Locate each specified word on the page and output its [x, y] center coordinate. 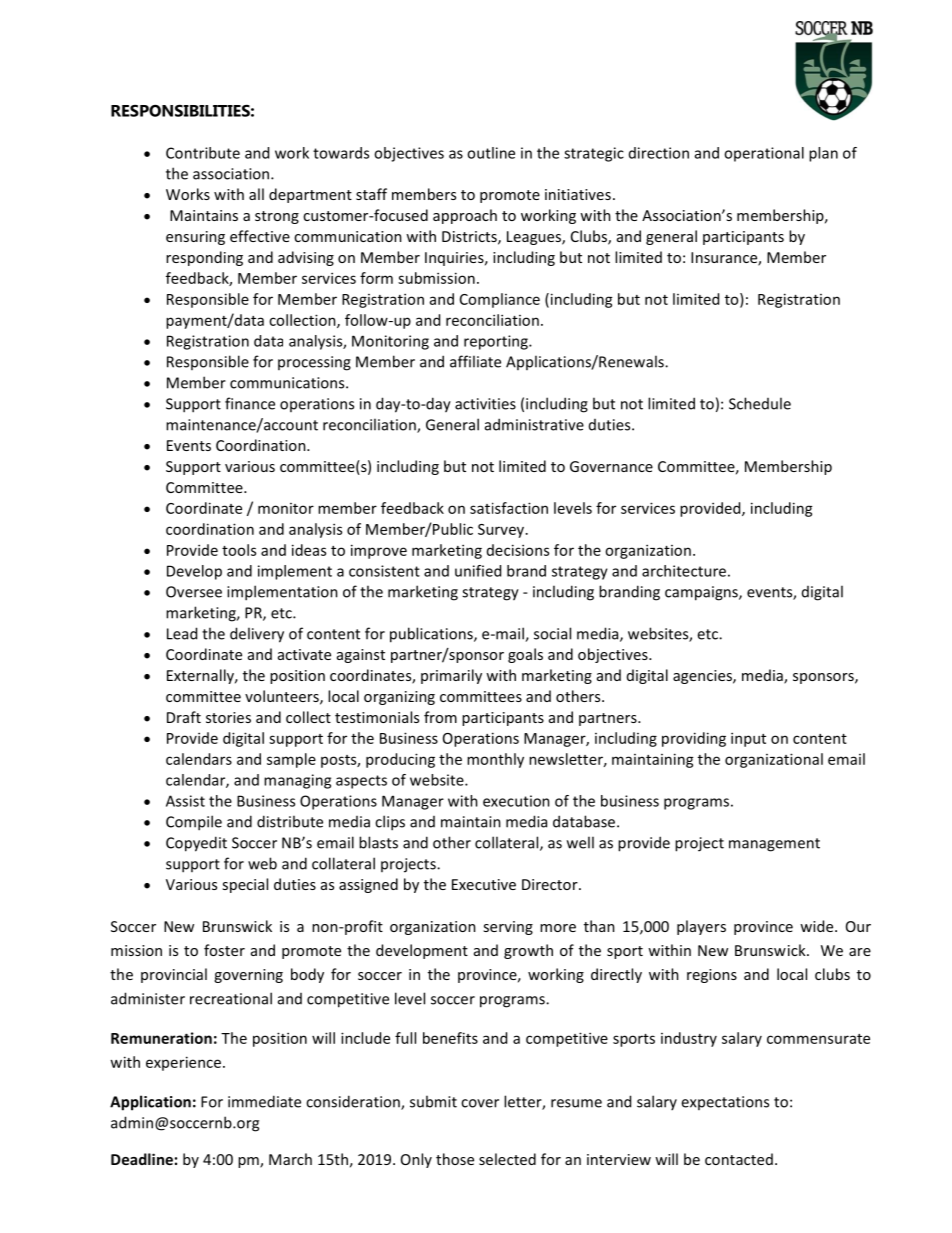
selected [507, 1159]
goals [525, 655]
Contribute [203, 153]
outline [491, 153]
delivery [257, 635]
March [290, 1159]
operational [764, 154]
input [748, 739]
